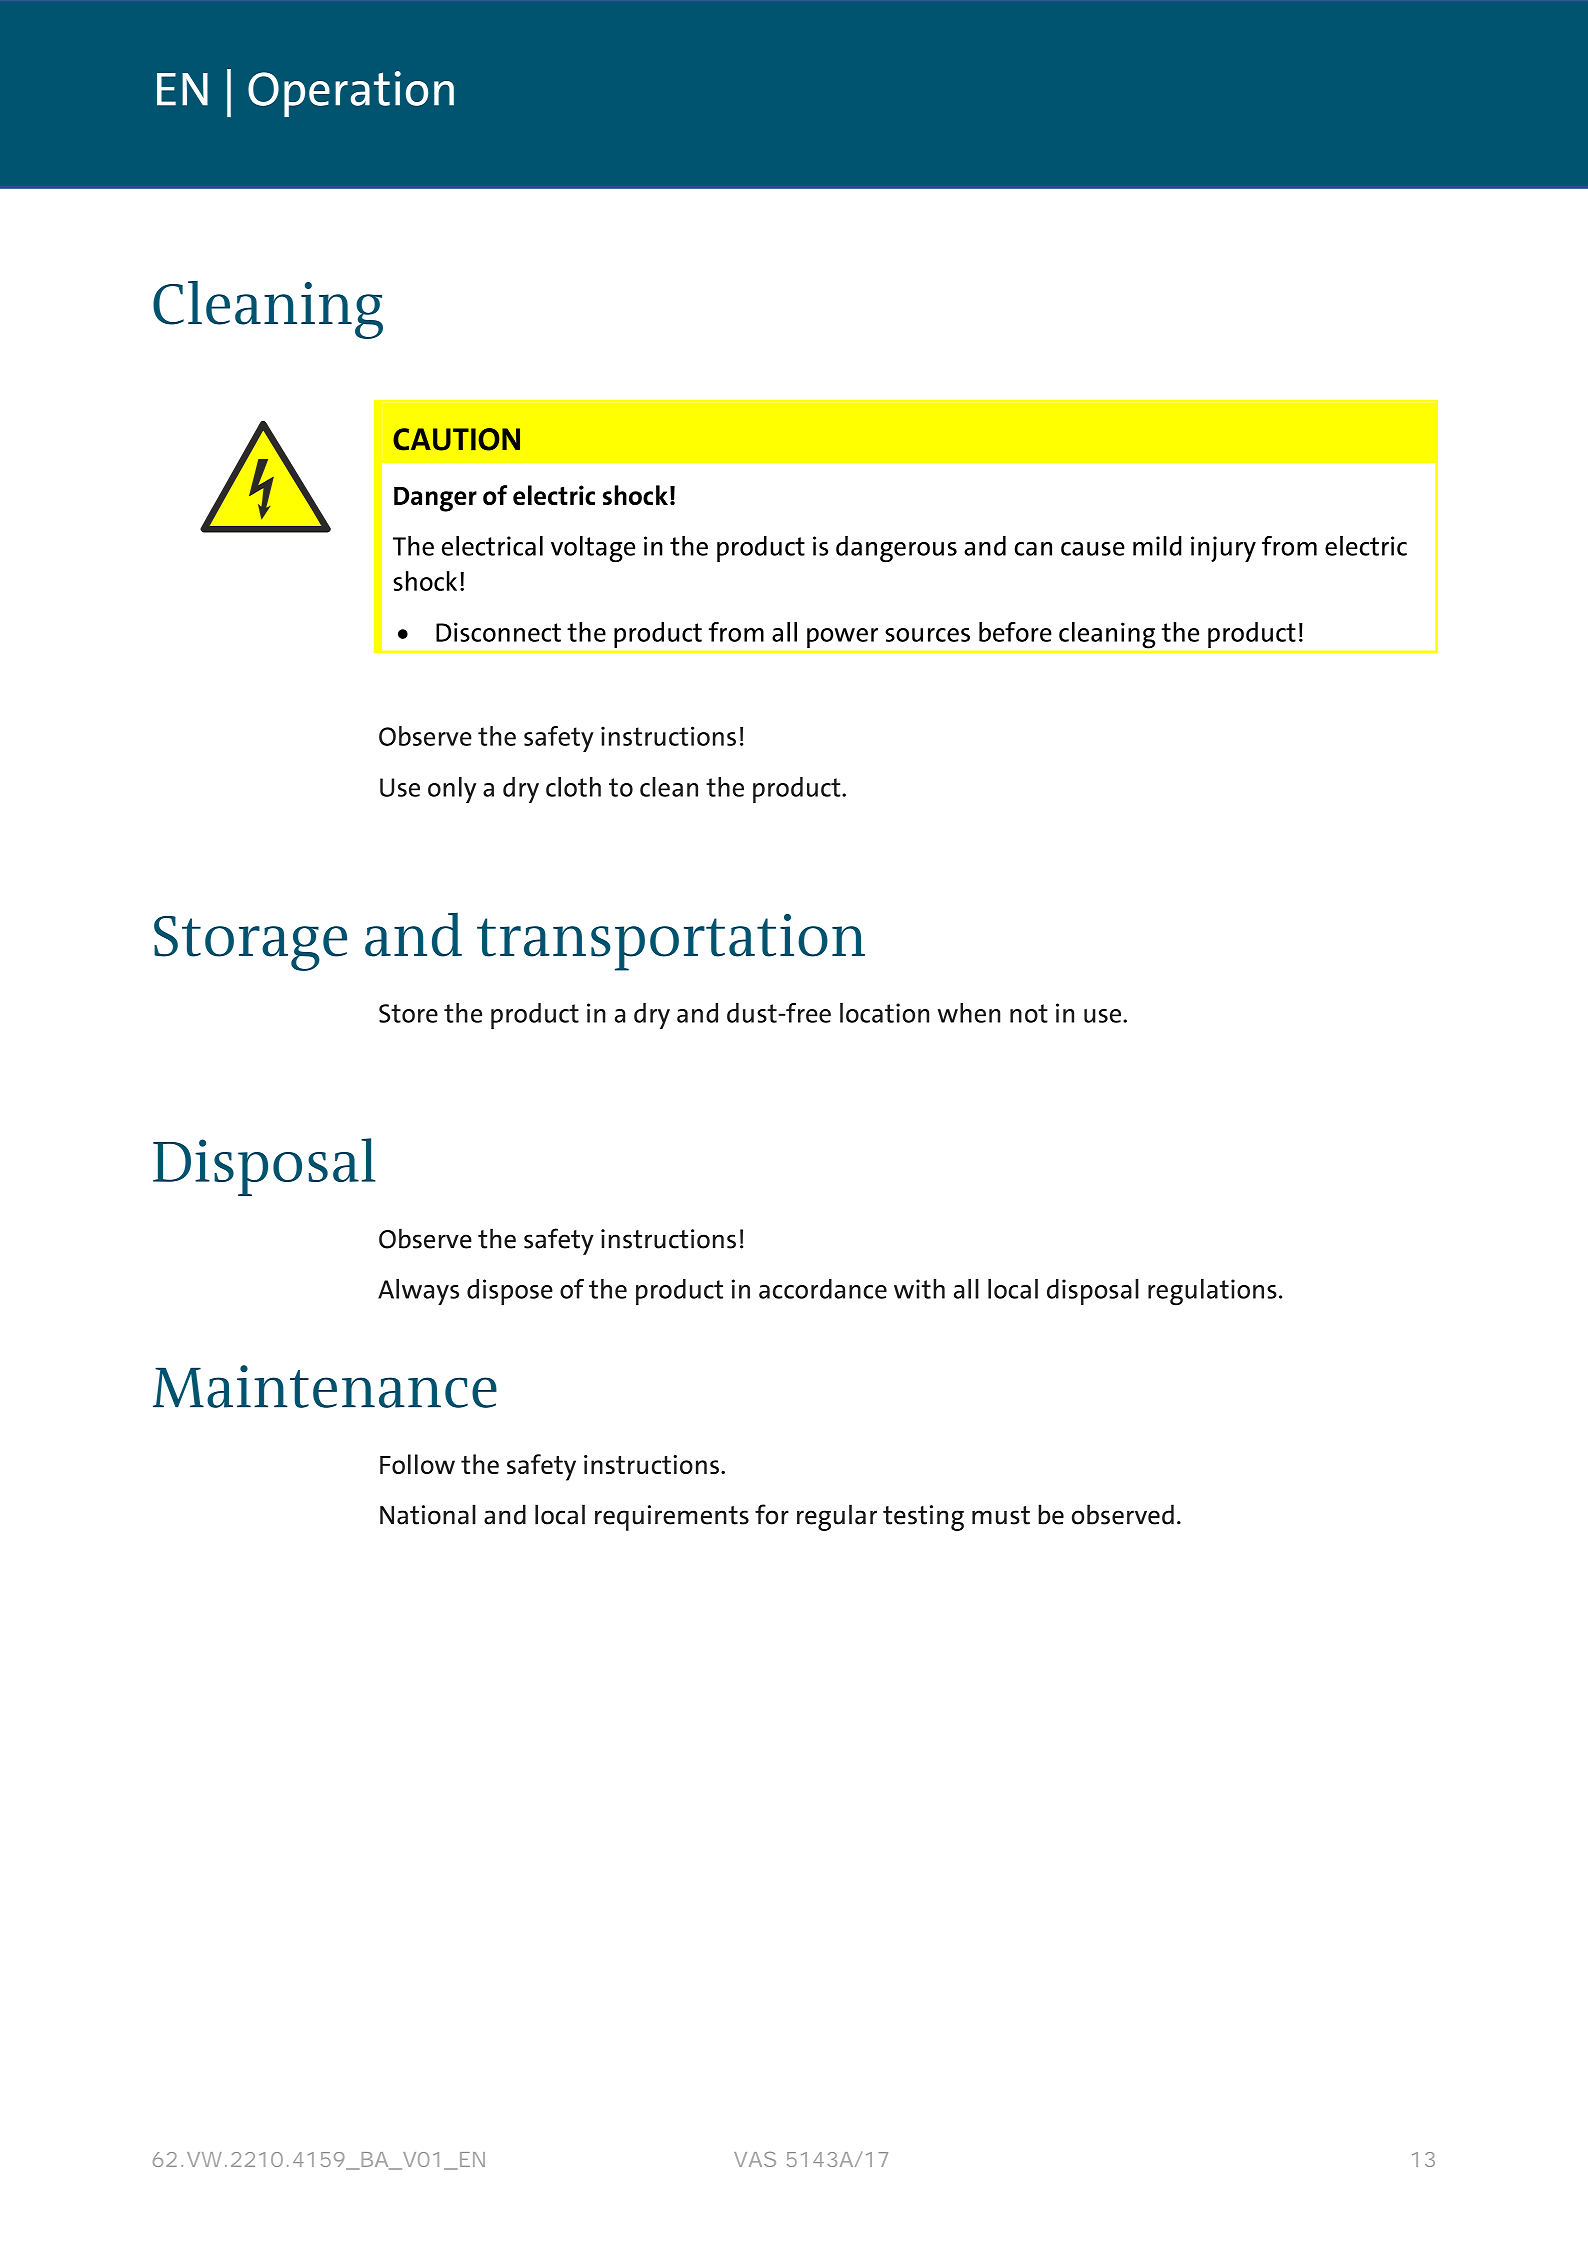  Describe the element at coordinates (428, 1514) in the screenshot. I see `National` at that location.
